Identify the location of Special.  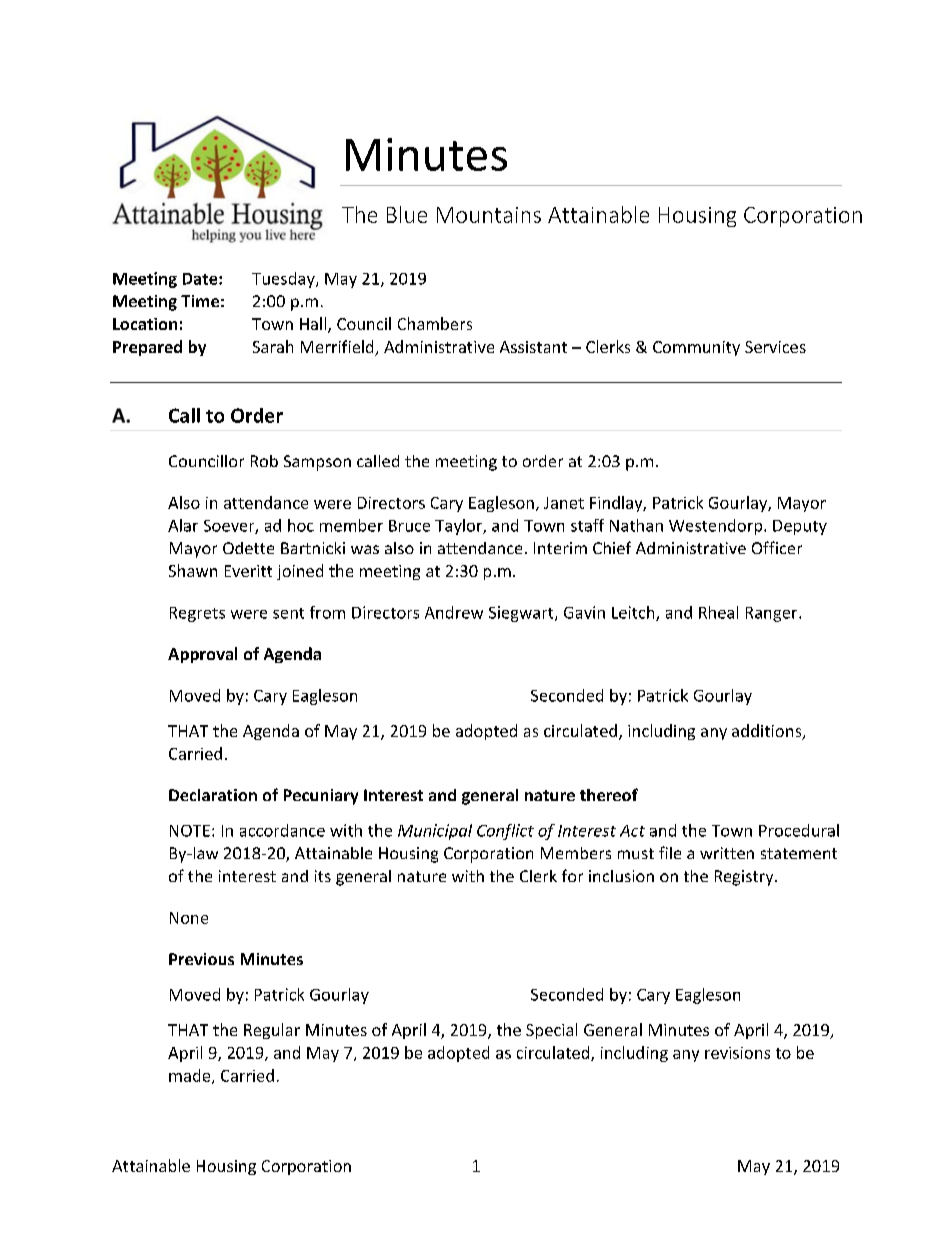
(551, 1031).
